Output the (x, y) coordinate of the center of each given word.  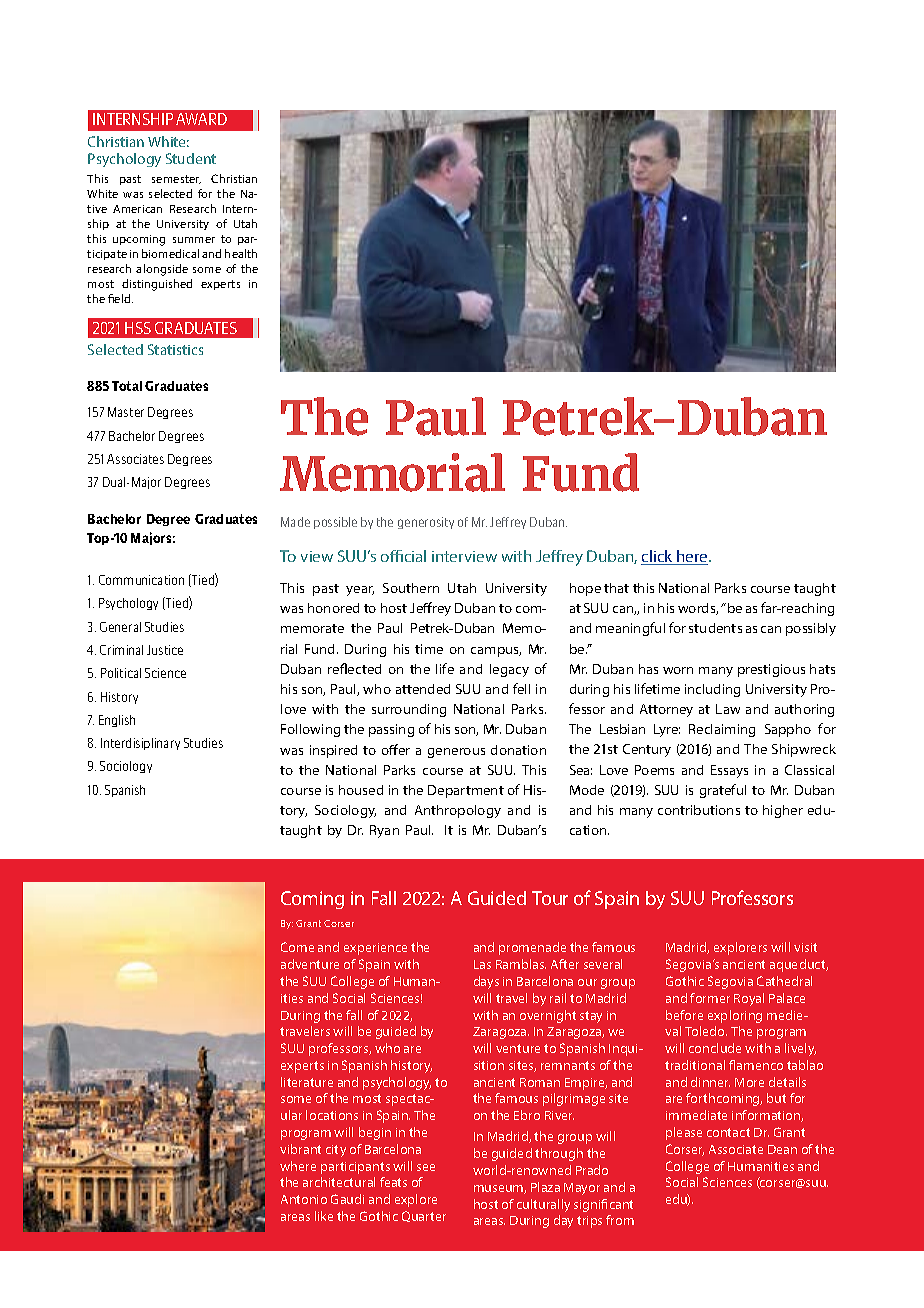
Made (295, 522)
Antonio (304, 1199)
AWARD (201, 119)
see (426, 1167)
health (241, 253)
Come (297, 947)
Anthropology (458, 811)
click (658, 557)
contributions (699, 810)
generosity (426, 523)
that (616, 588)
